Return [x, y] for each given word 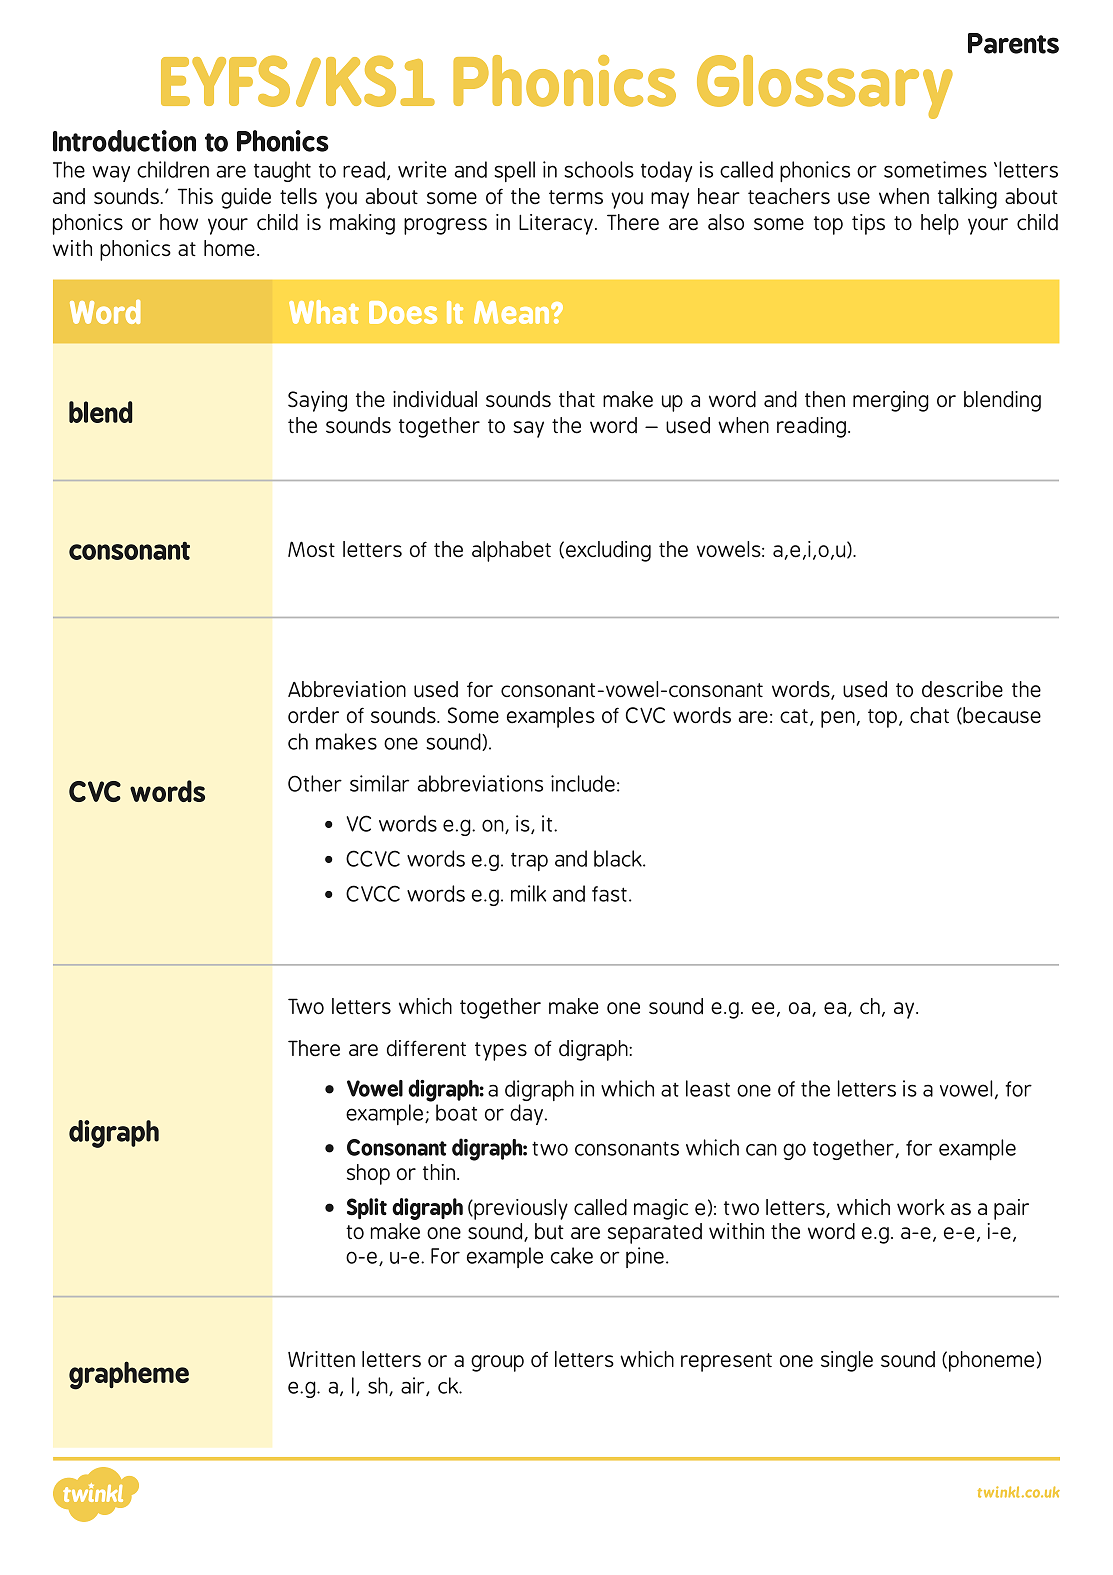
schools [599, 169]
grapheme [129, 1375]
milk [528, 893]
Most [311, 549]
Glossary [825, 87]
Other [315, 783]
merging [891, 401]
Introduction [124, 141]
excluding [608, 551]
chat [929, 715]
